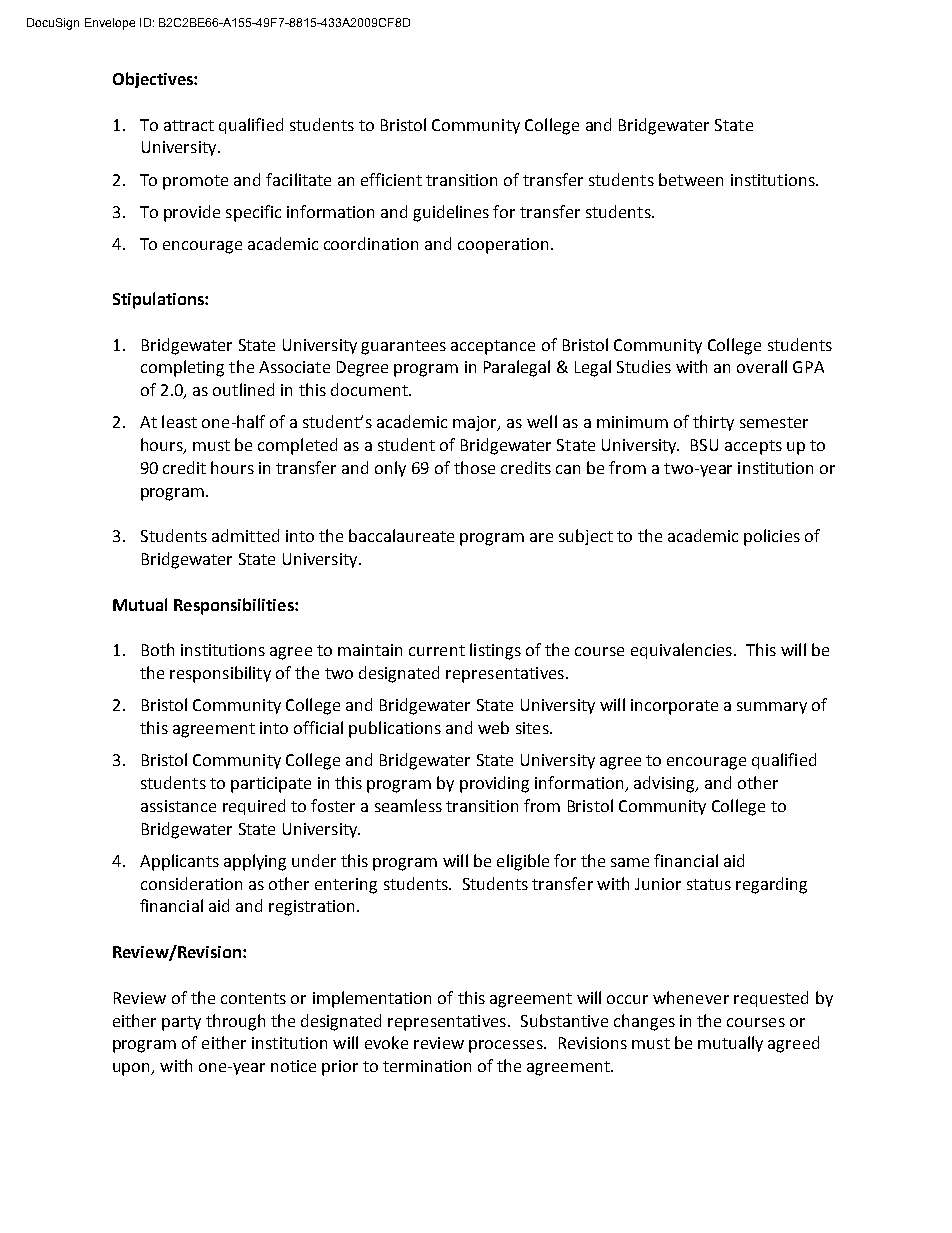 The image size is (952, 1233). What do you see at coordinates (391, 179) in the image?
I see `efficient` at bounding box center [391, 179].
